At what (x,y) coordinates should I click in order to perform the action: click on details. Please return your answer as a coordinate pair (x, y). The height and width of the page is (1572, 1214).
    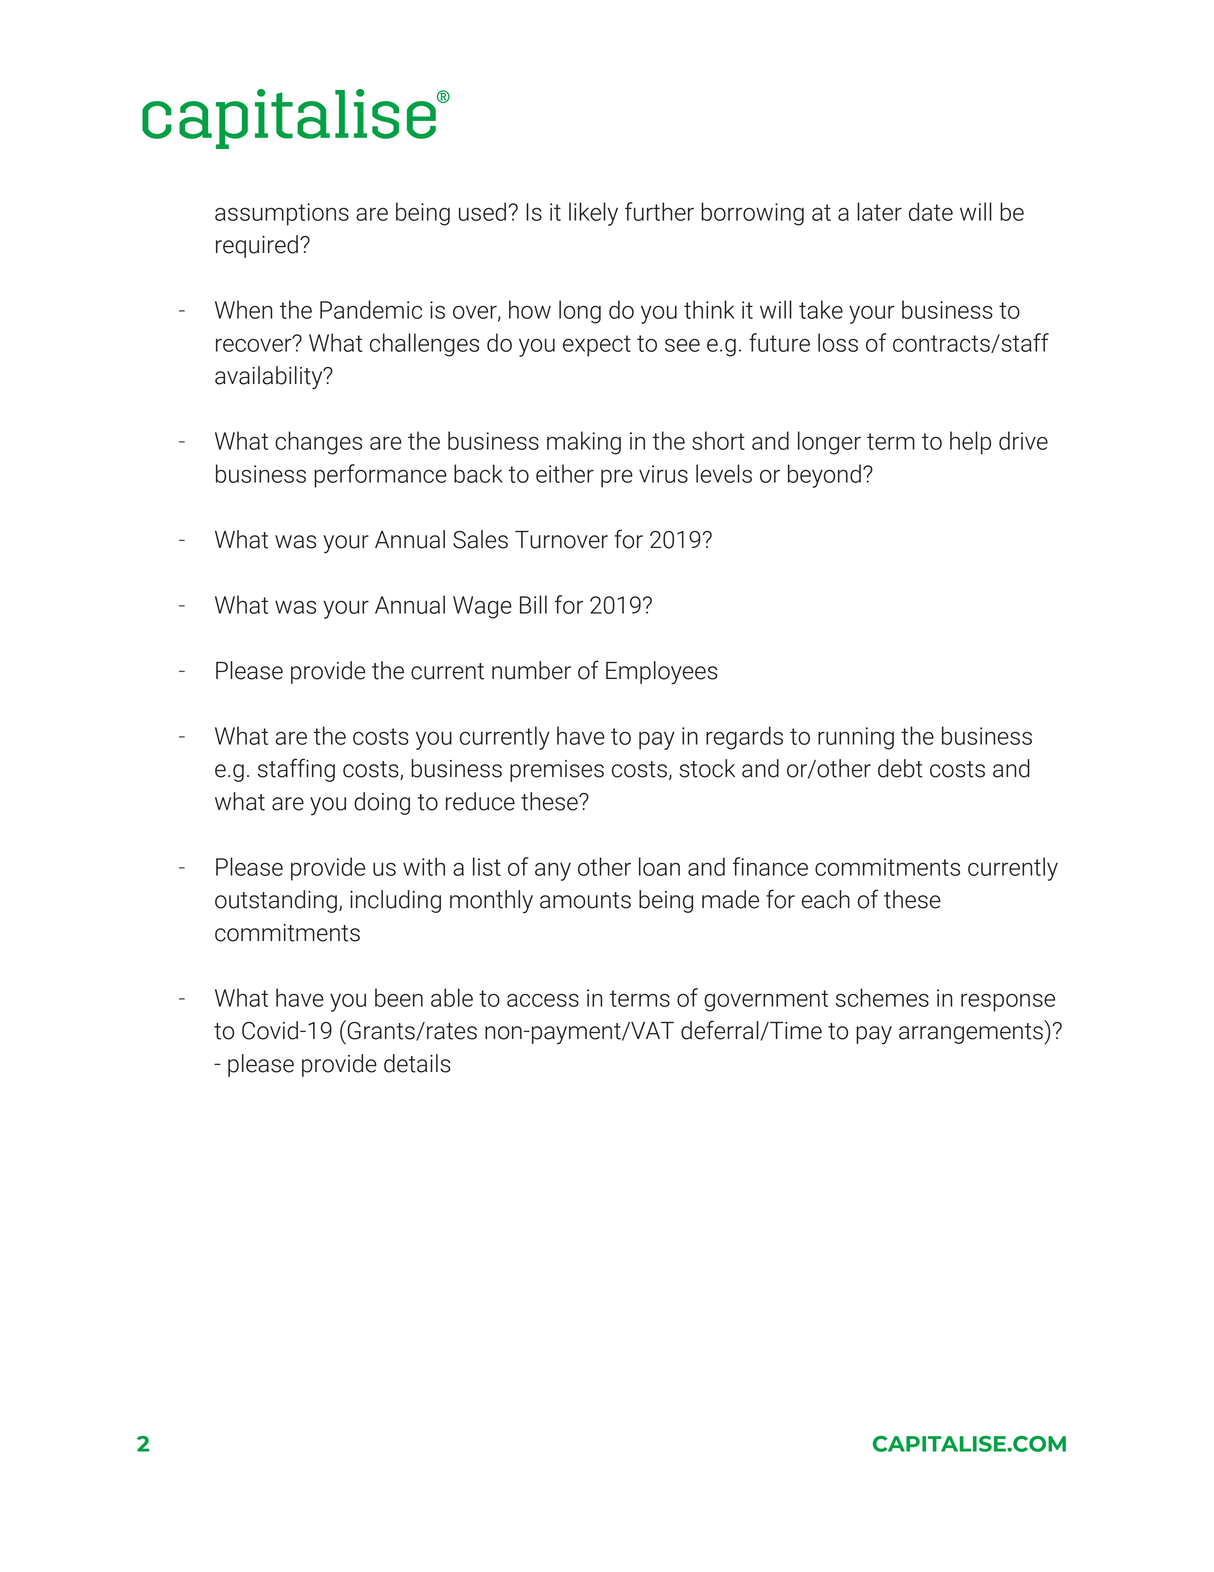
    Looking at the image, I should click on (417, 1063).
